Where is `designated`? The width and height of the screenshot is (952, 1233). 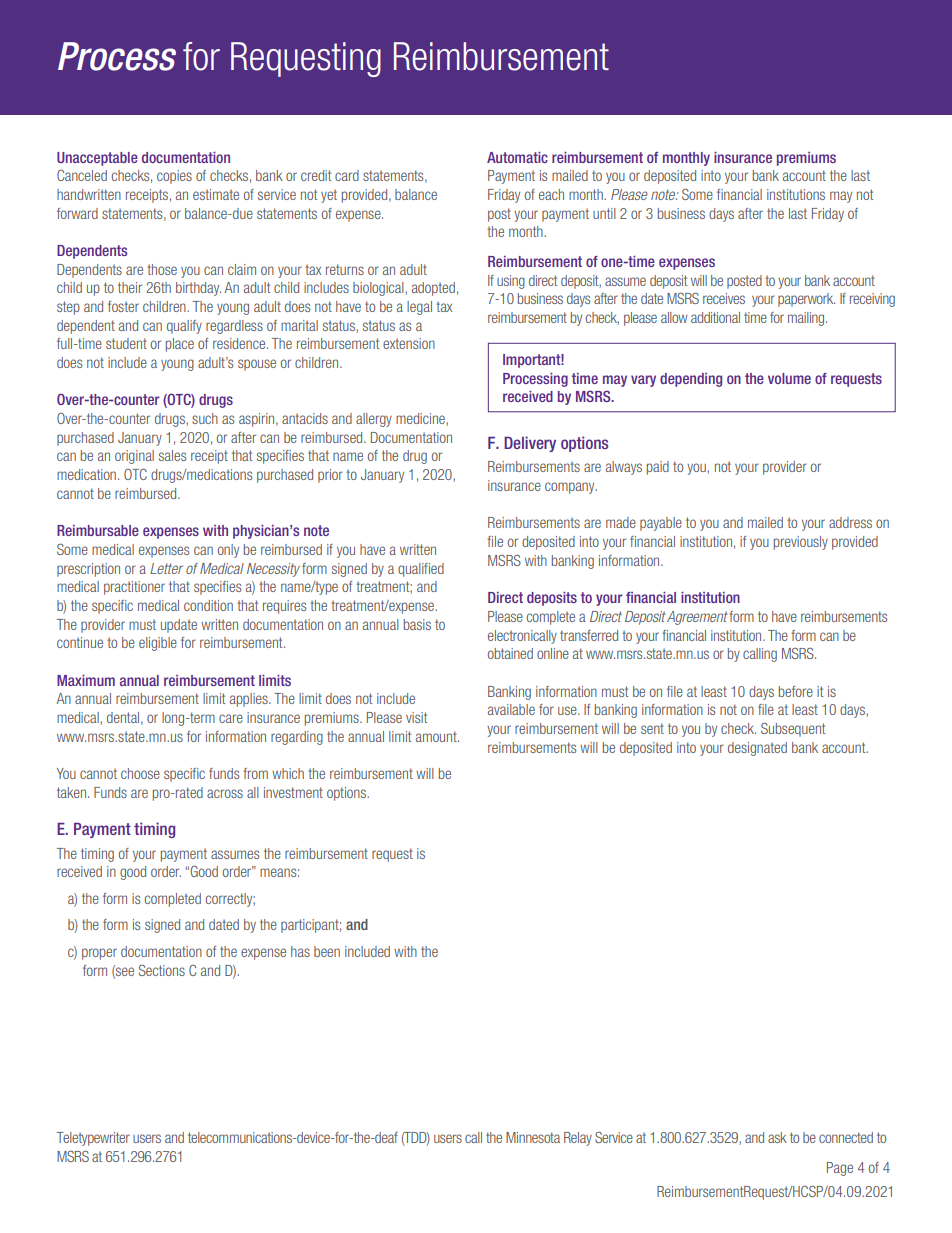
designated is located at coordinates (757, 749).
